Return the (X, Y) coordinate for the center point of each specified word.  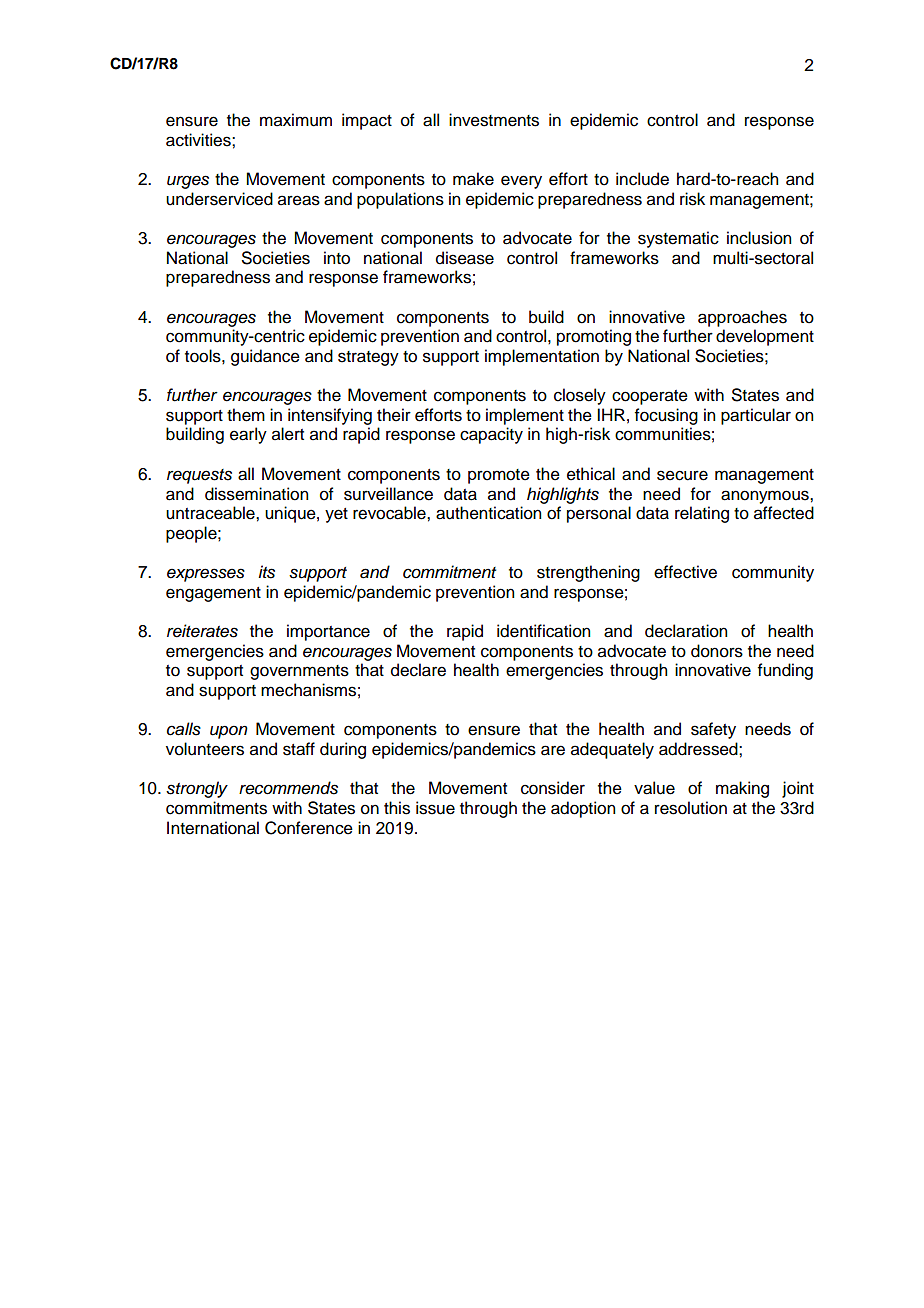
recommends (288, 788)
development (765, 337)
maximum (296, 120)
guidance (265, 357)
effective (685, 572)
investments (494, 120)
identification (543, 631)
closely (580, 396)
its (266, 572)
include (642, 179)
